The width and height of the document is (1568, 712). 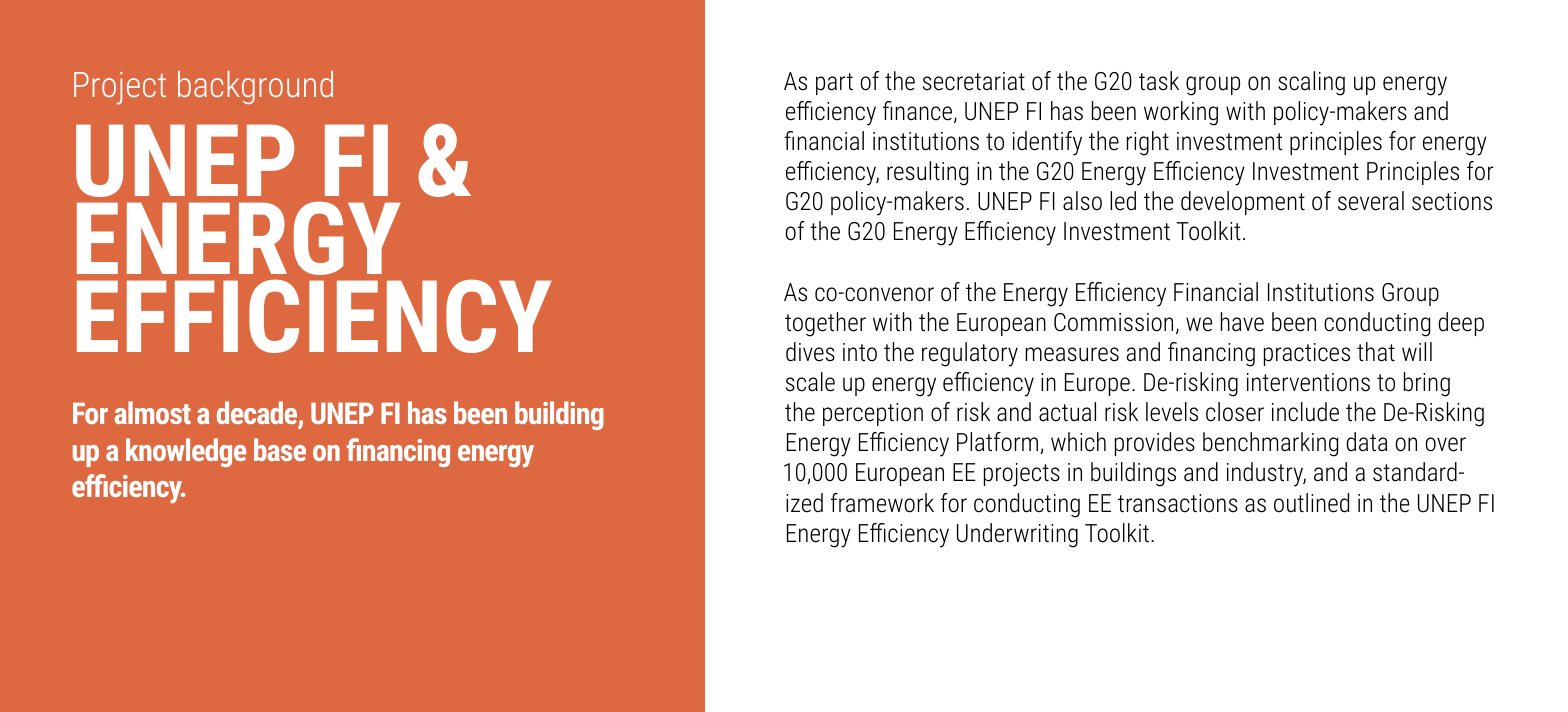 I want to click on together, so click(x=825, y=324).
